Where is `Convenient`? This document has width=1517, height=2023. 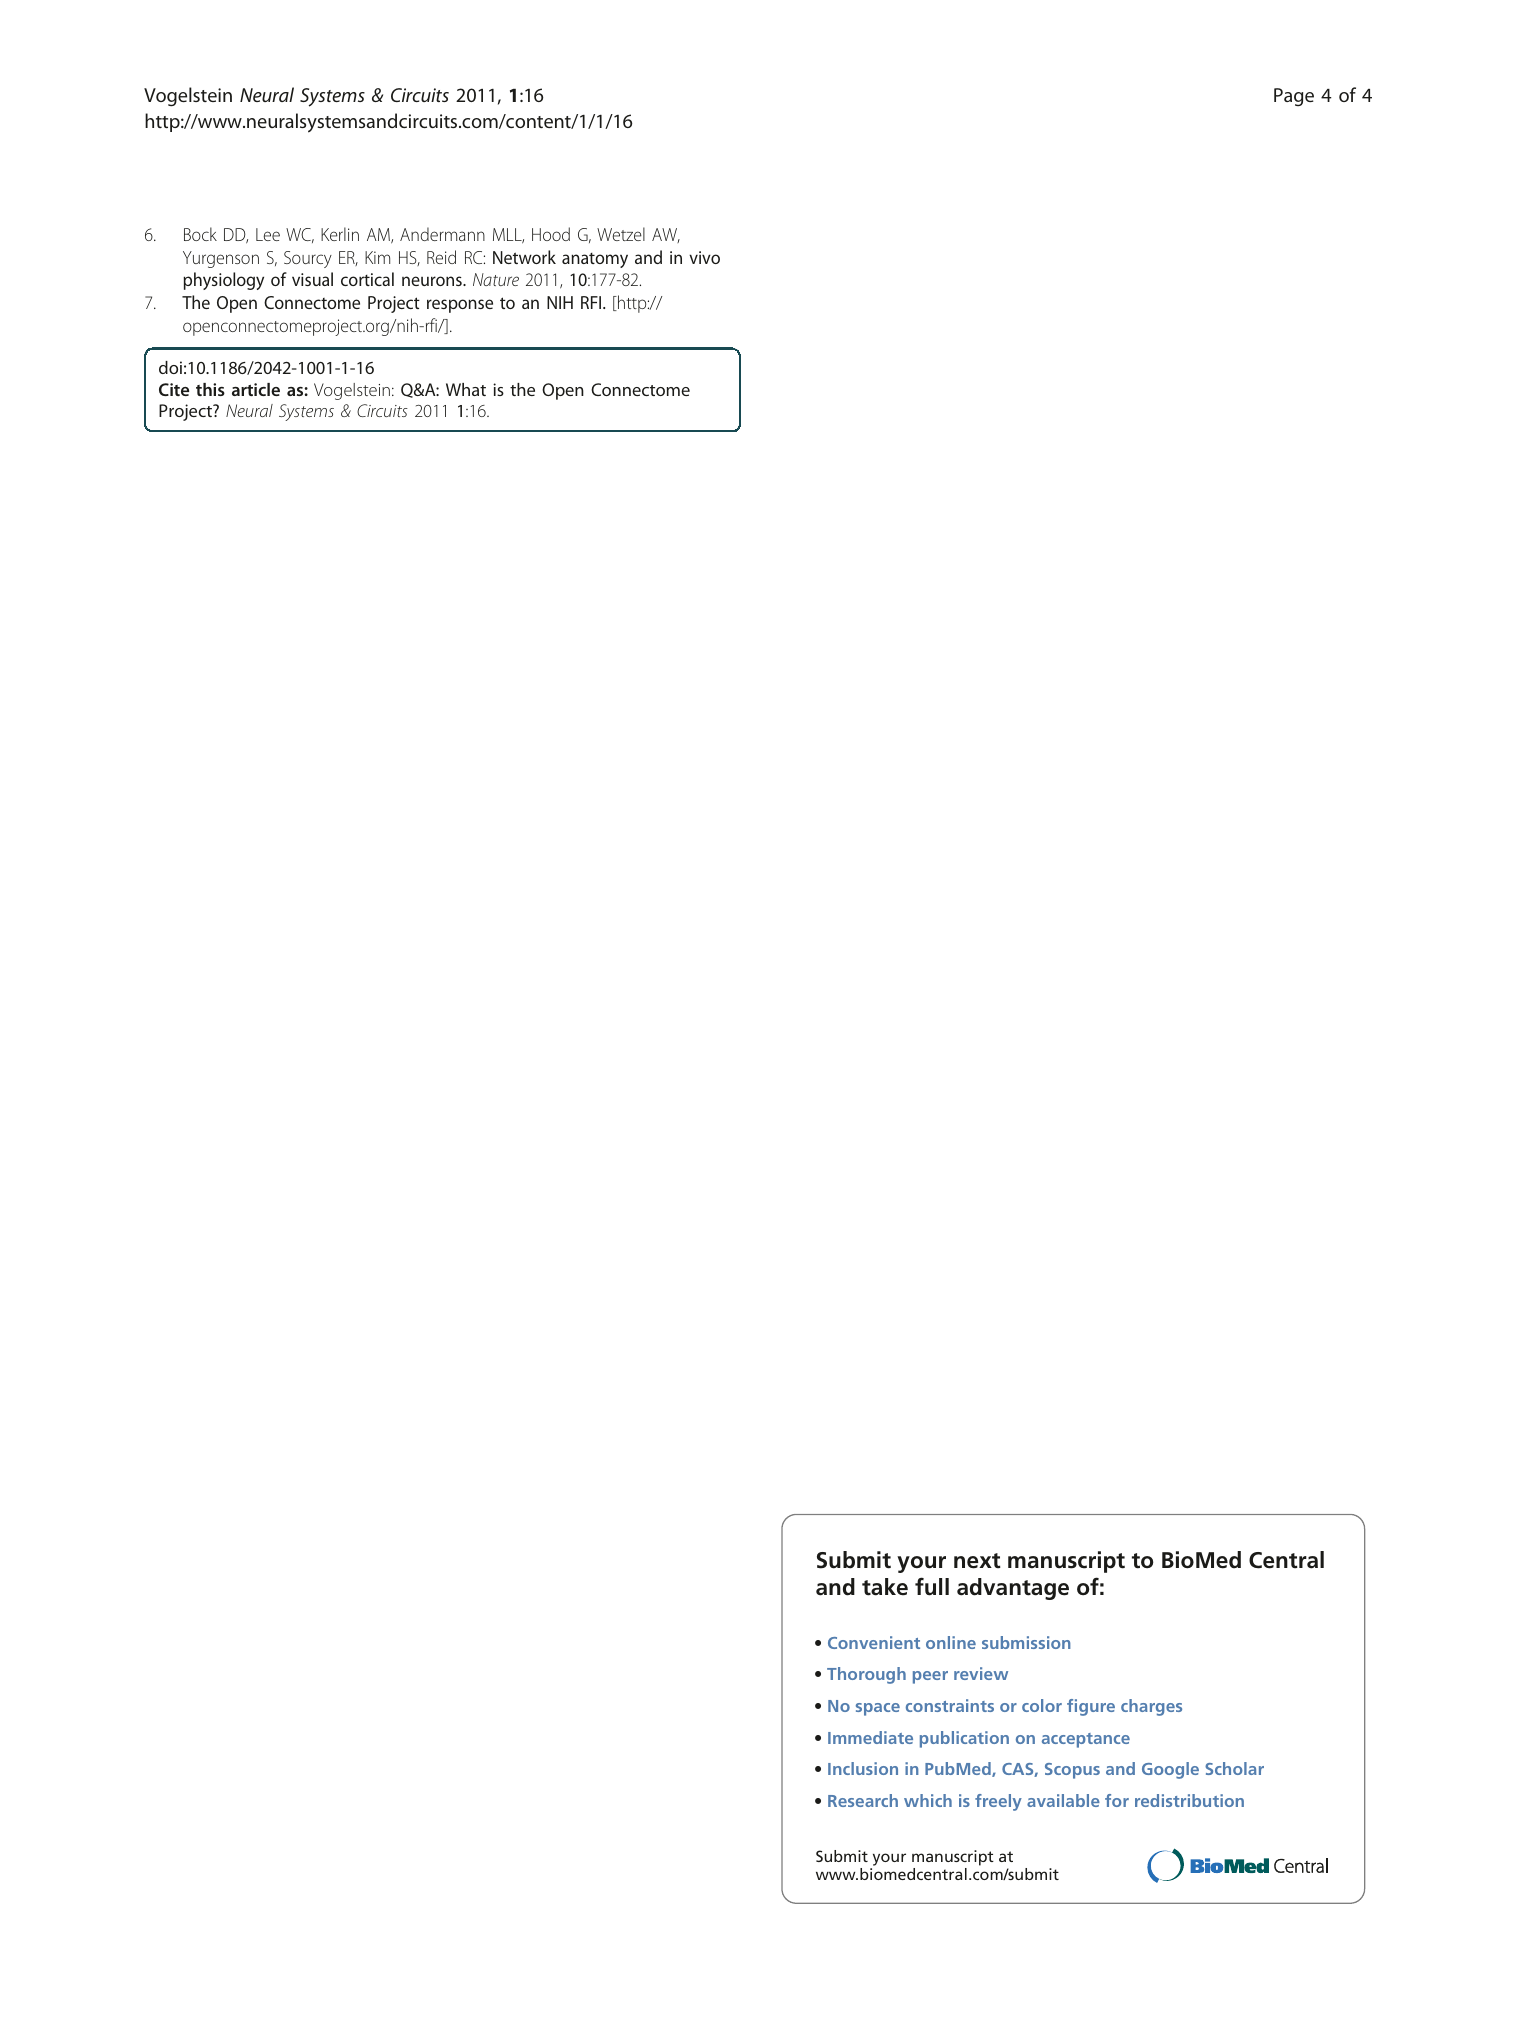
Convenient is located at coordinates (874, 1642).
